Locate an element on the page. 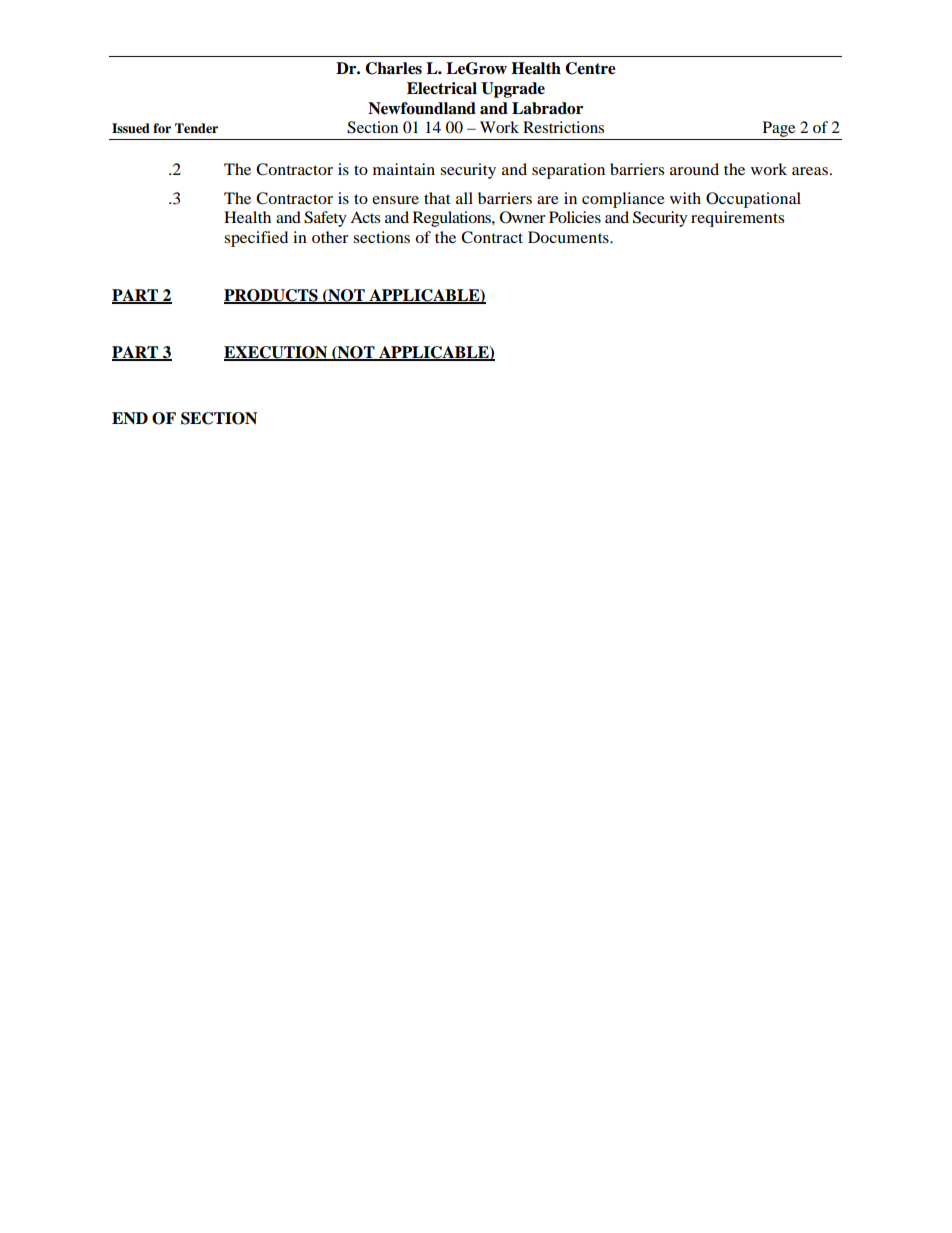  Centre is located at coordinates (590, 68).
